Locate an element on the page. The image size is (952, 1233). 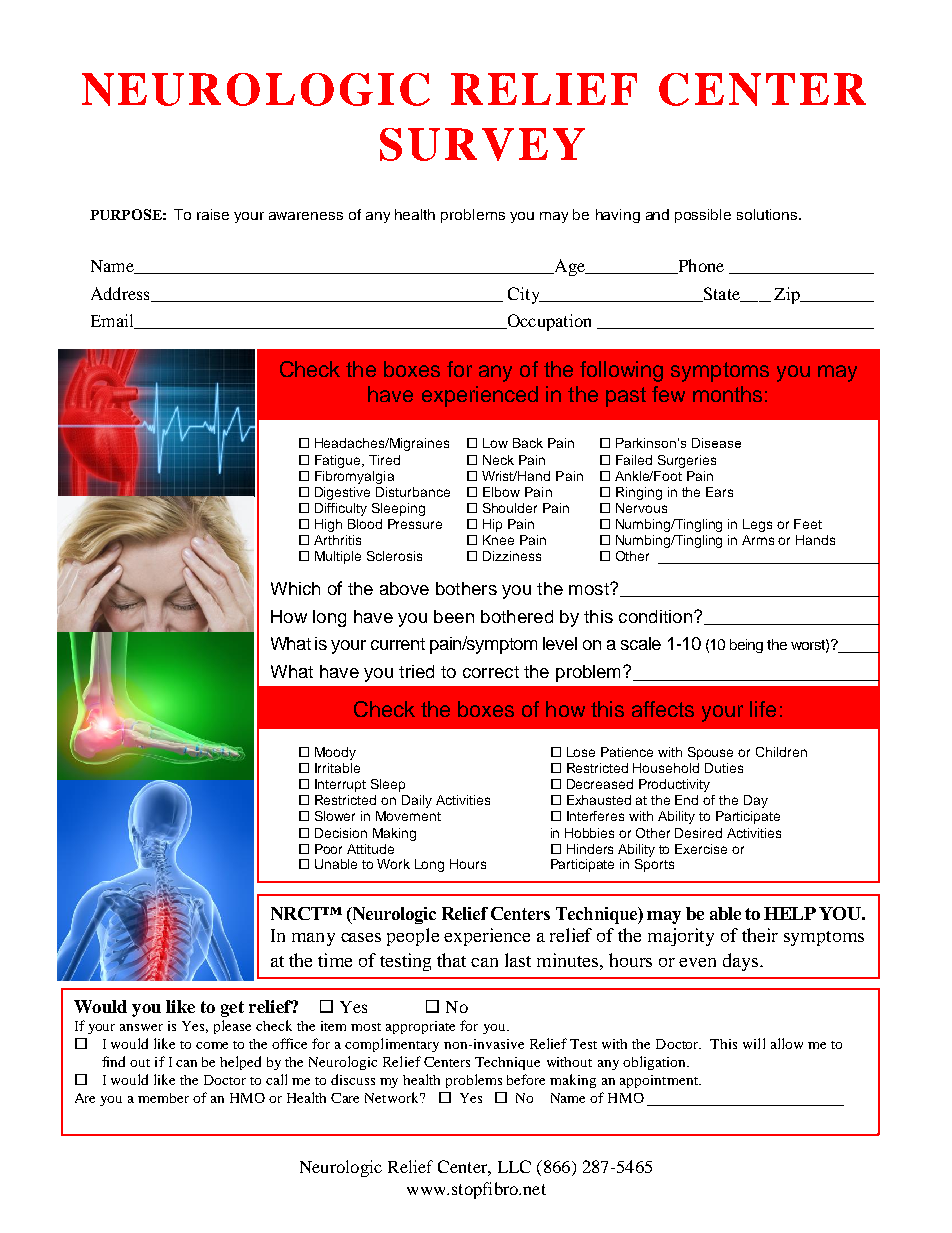
appointment is located at coordinates (660, 1081).
